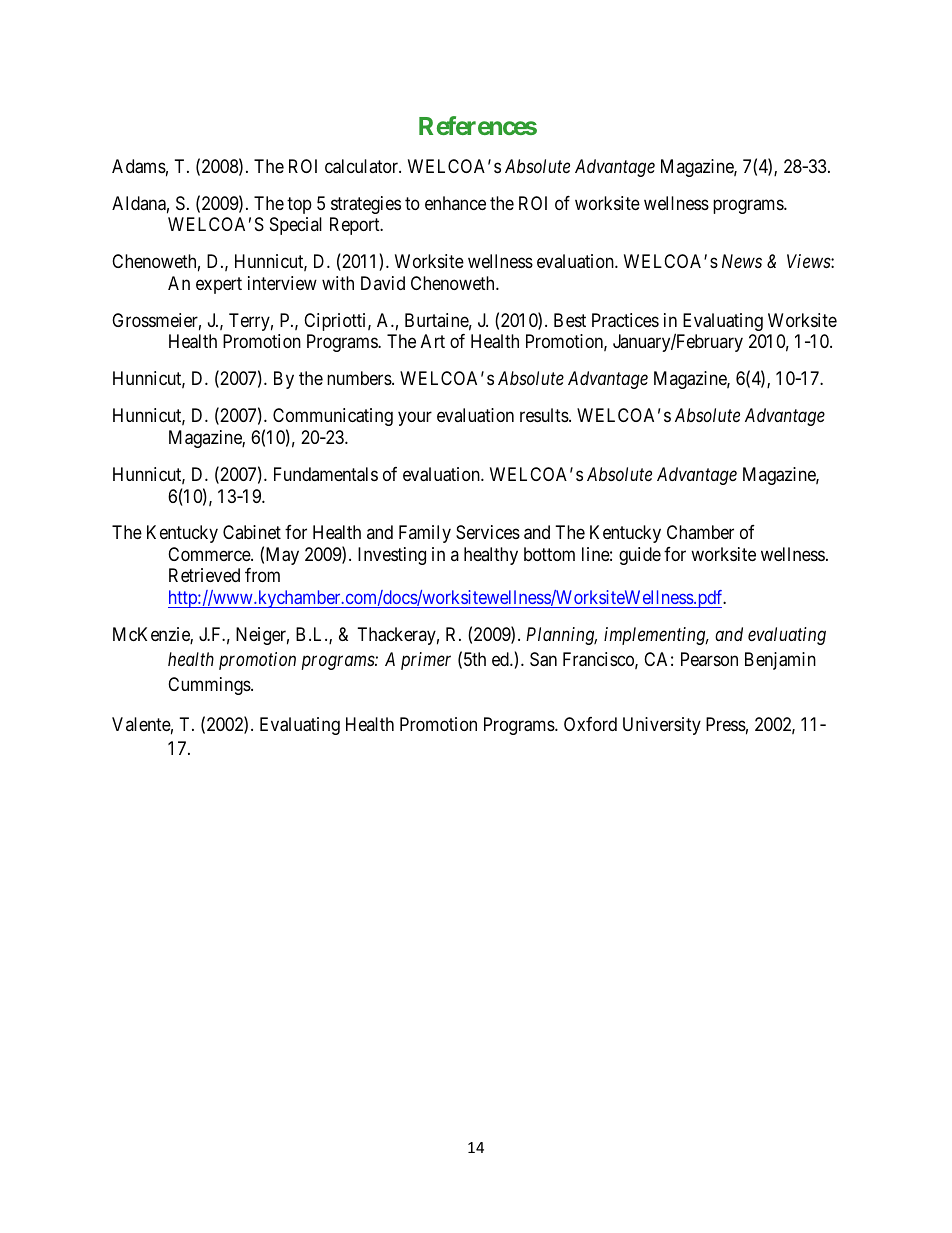 The height and width of the document is (1233, 952). I want to click on guide, so click(640, 556).
